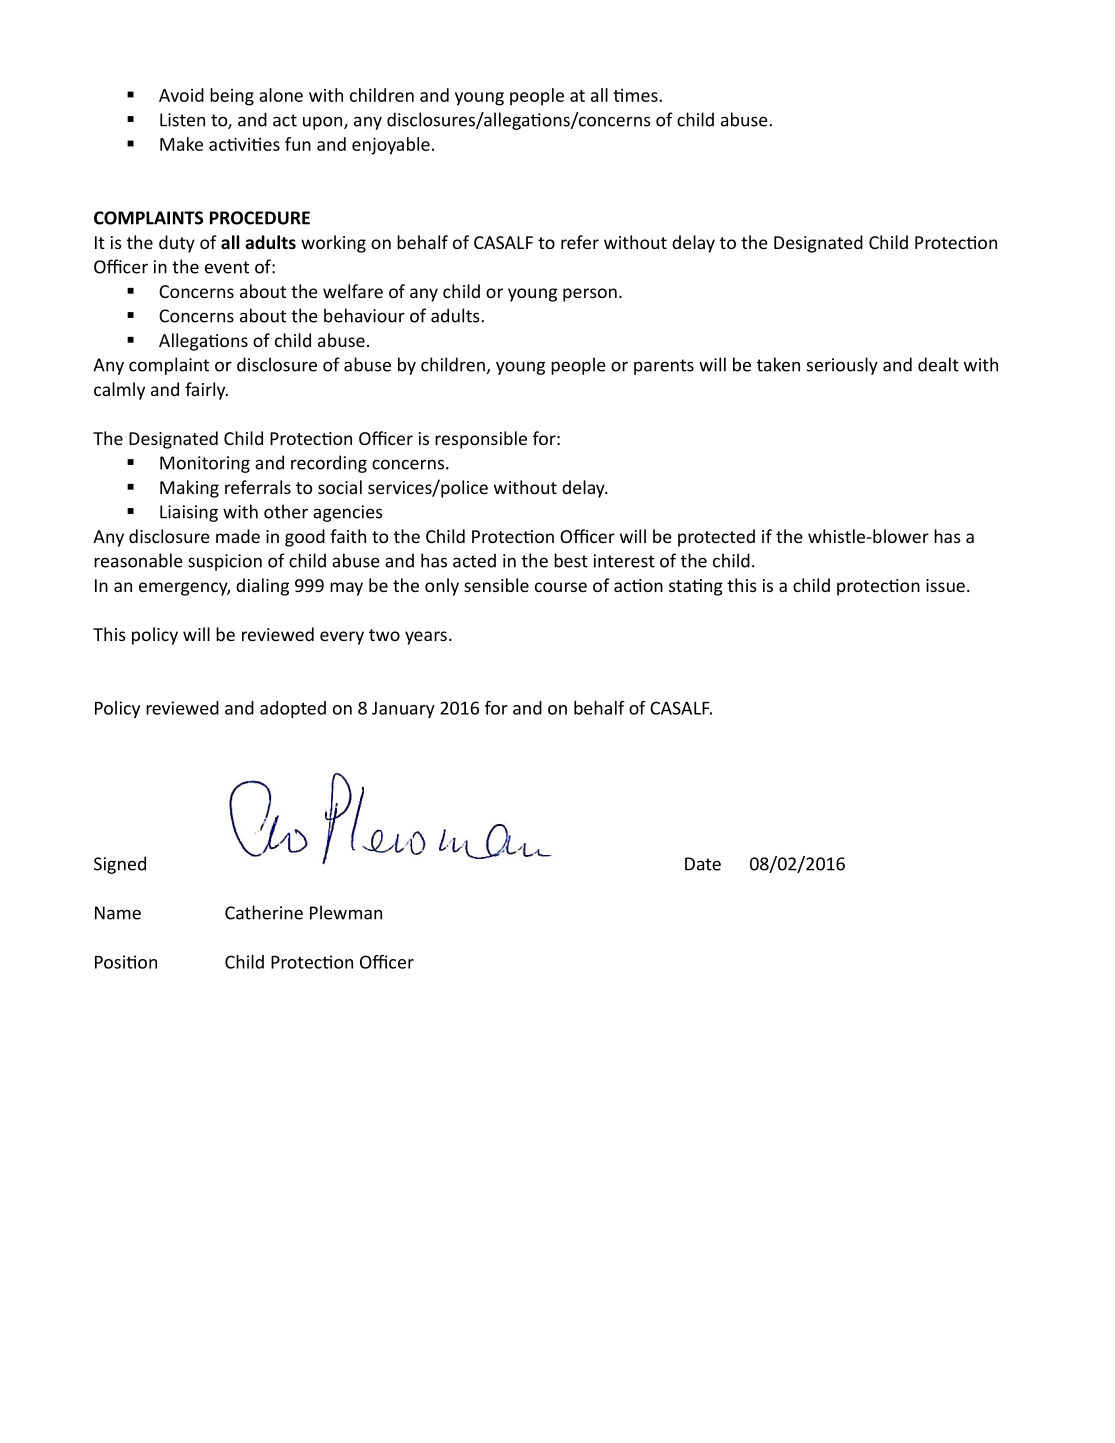 The height and width of the screenshot is (1443, 1115). What do you see at coordinates (571, 560) in the screenshot?
I see `best` at bounding box center [571, 560].
